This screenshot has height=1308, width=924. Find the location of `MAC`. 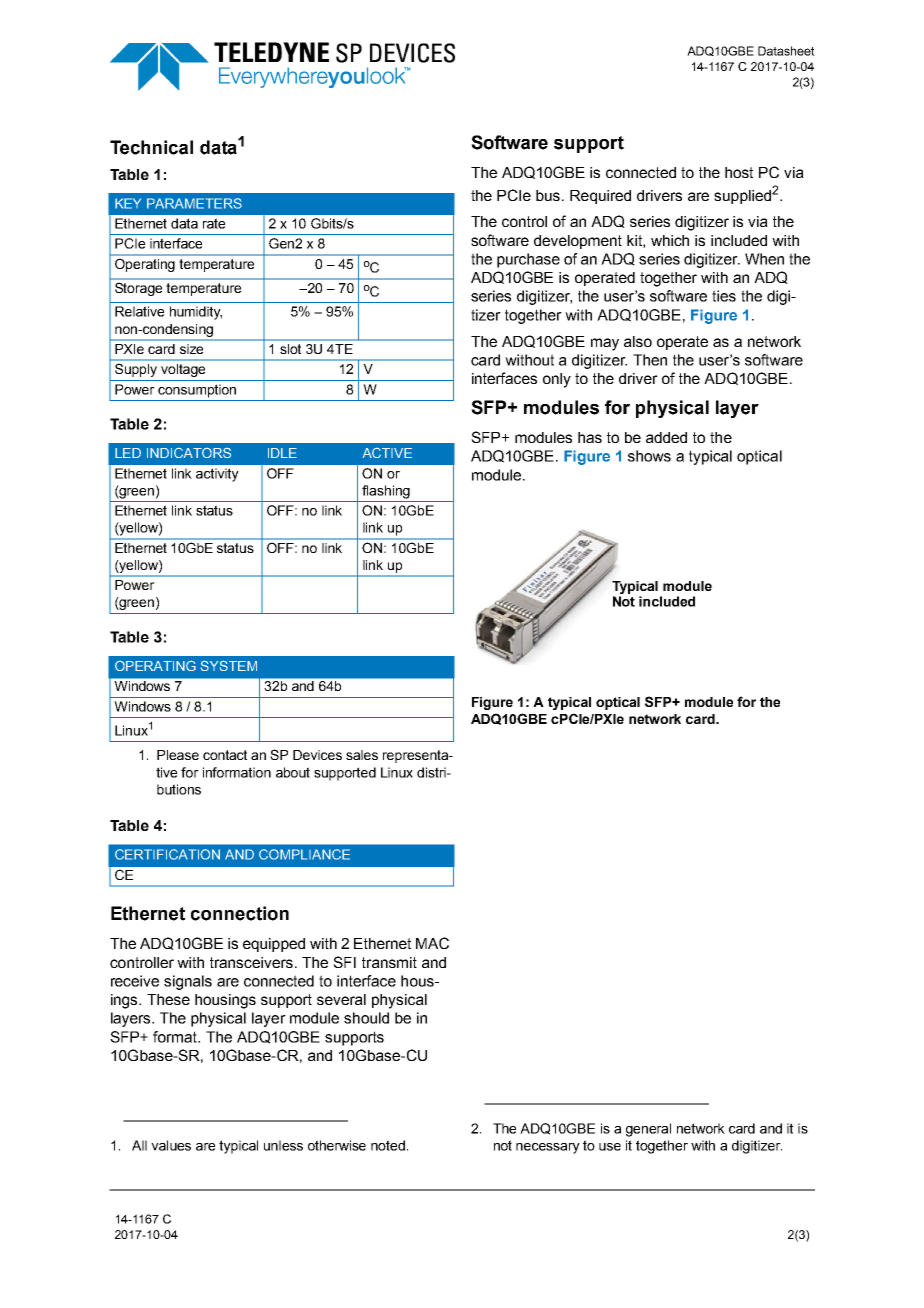

MAC is located at coordinates (432, 943).
